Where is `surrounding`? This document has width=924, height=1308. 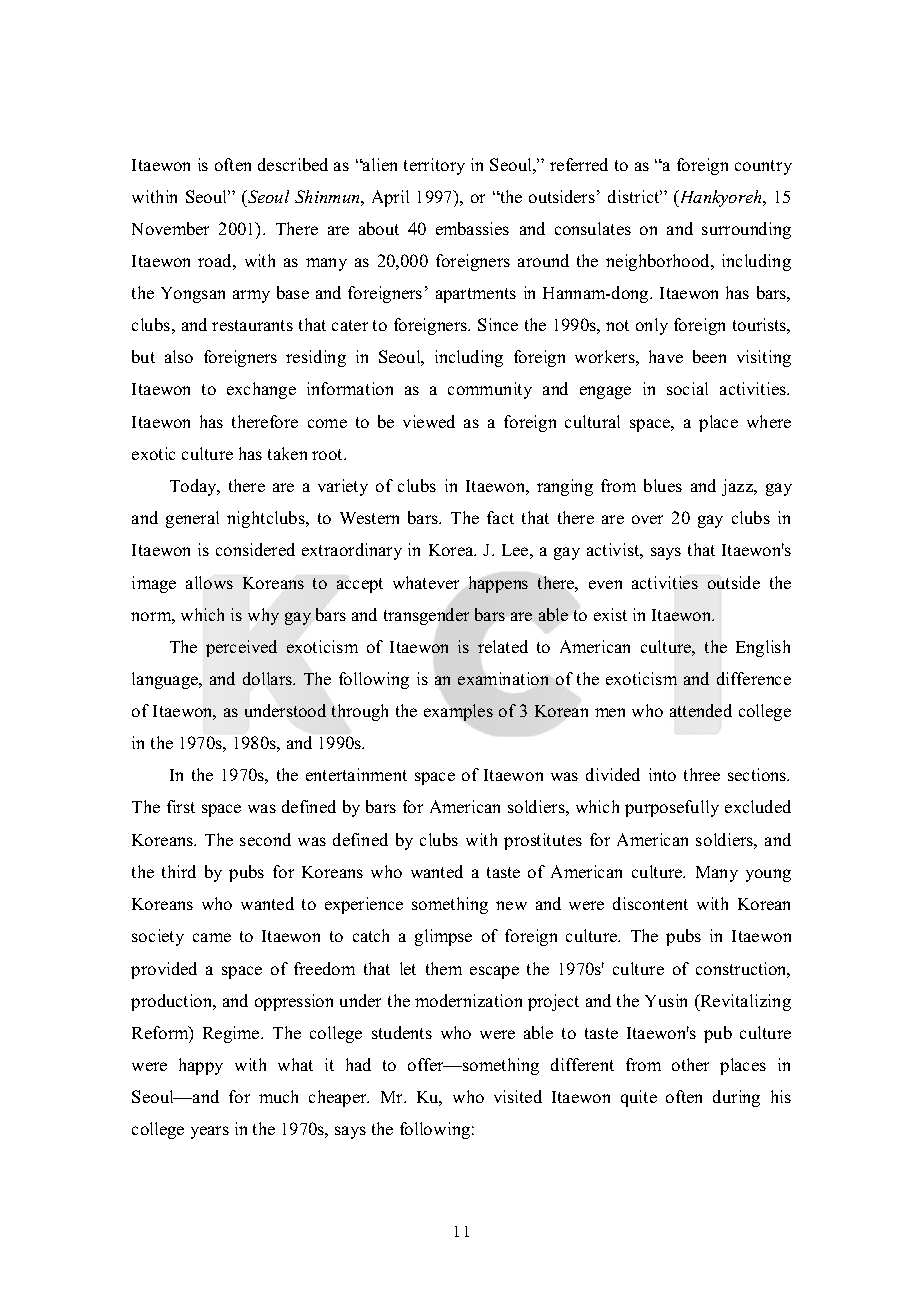
surrounding is located at coordinates (746, 230).
